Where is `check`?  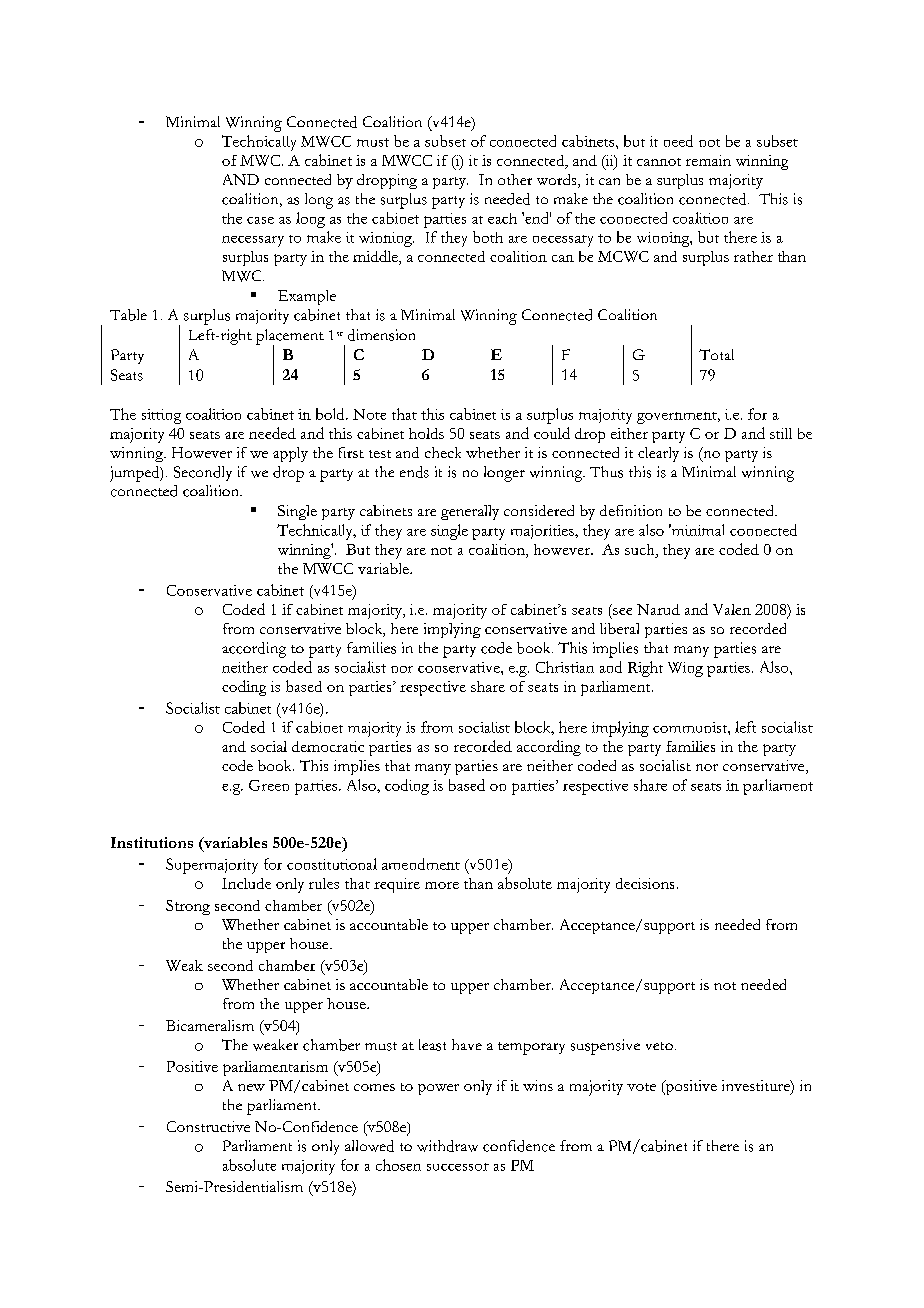
check is located at coordinates (443, 452).
